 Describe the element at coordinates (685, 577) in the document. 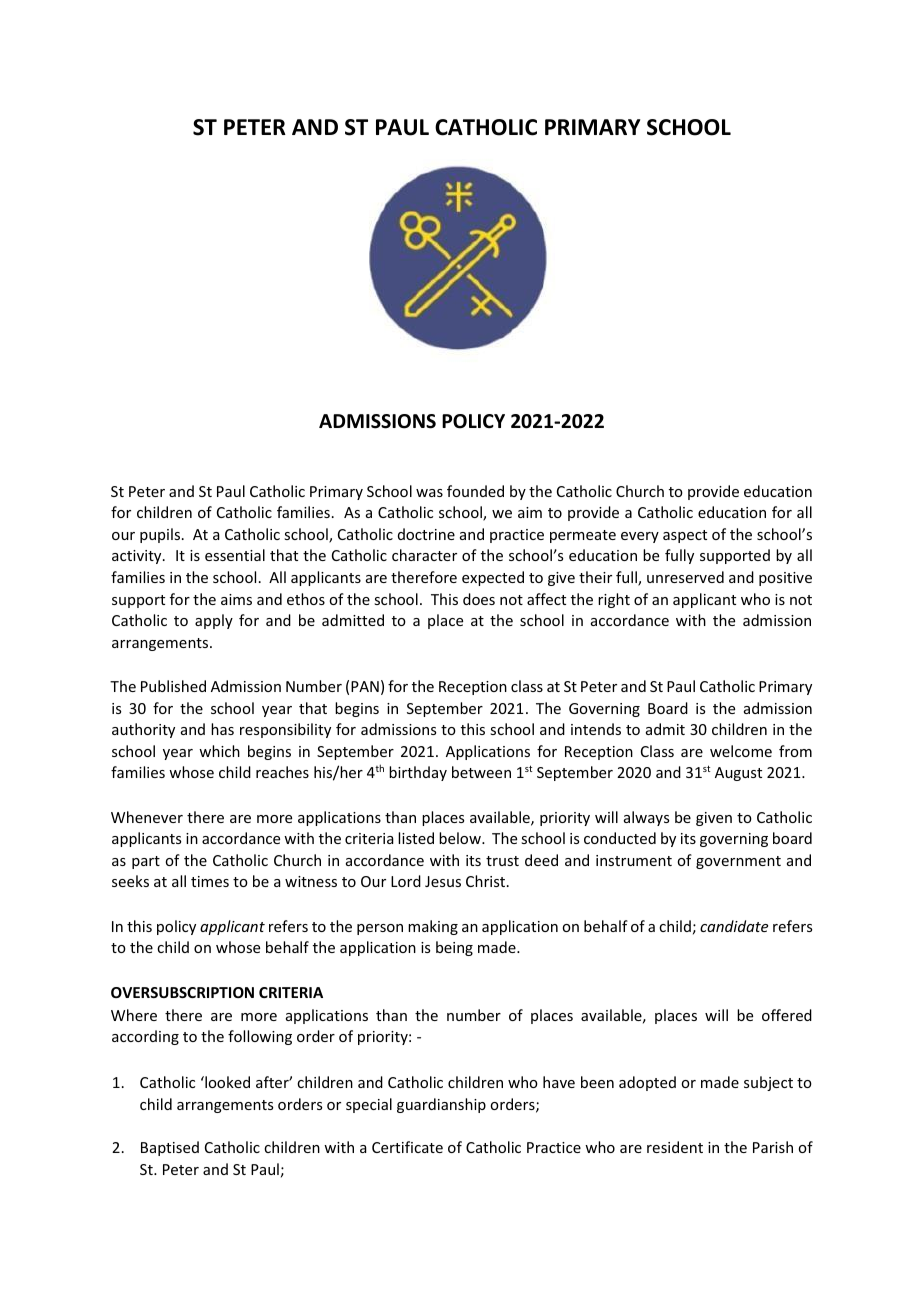

I see `unreserved` at that location.
